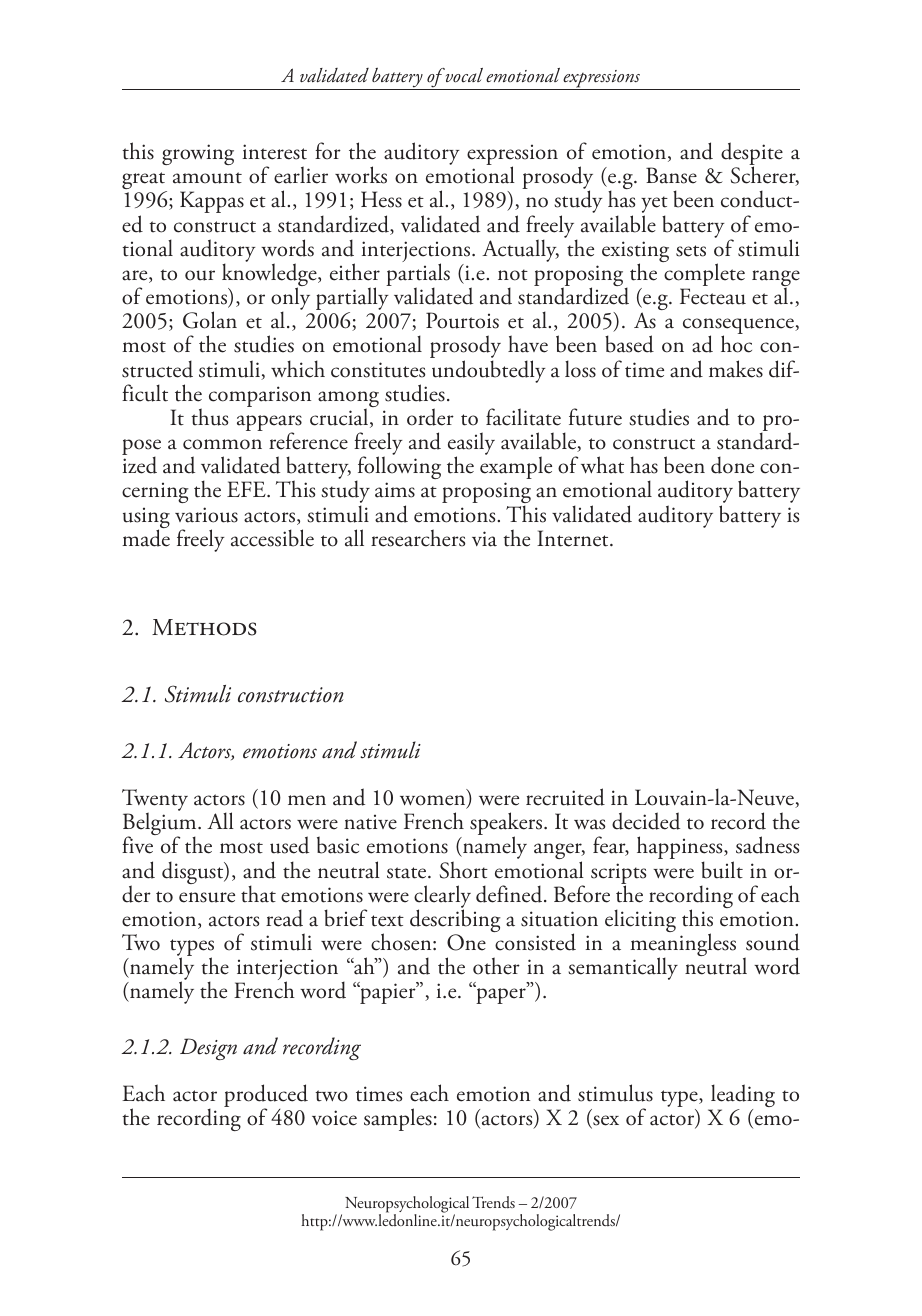  Describe the element at coordinates (752, 155) in the screenshot. I see `despite` at that location.
